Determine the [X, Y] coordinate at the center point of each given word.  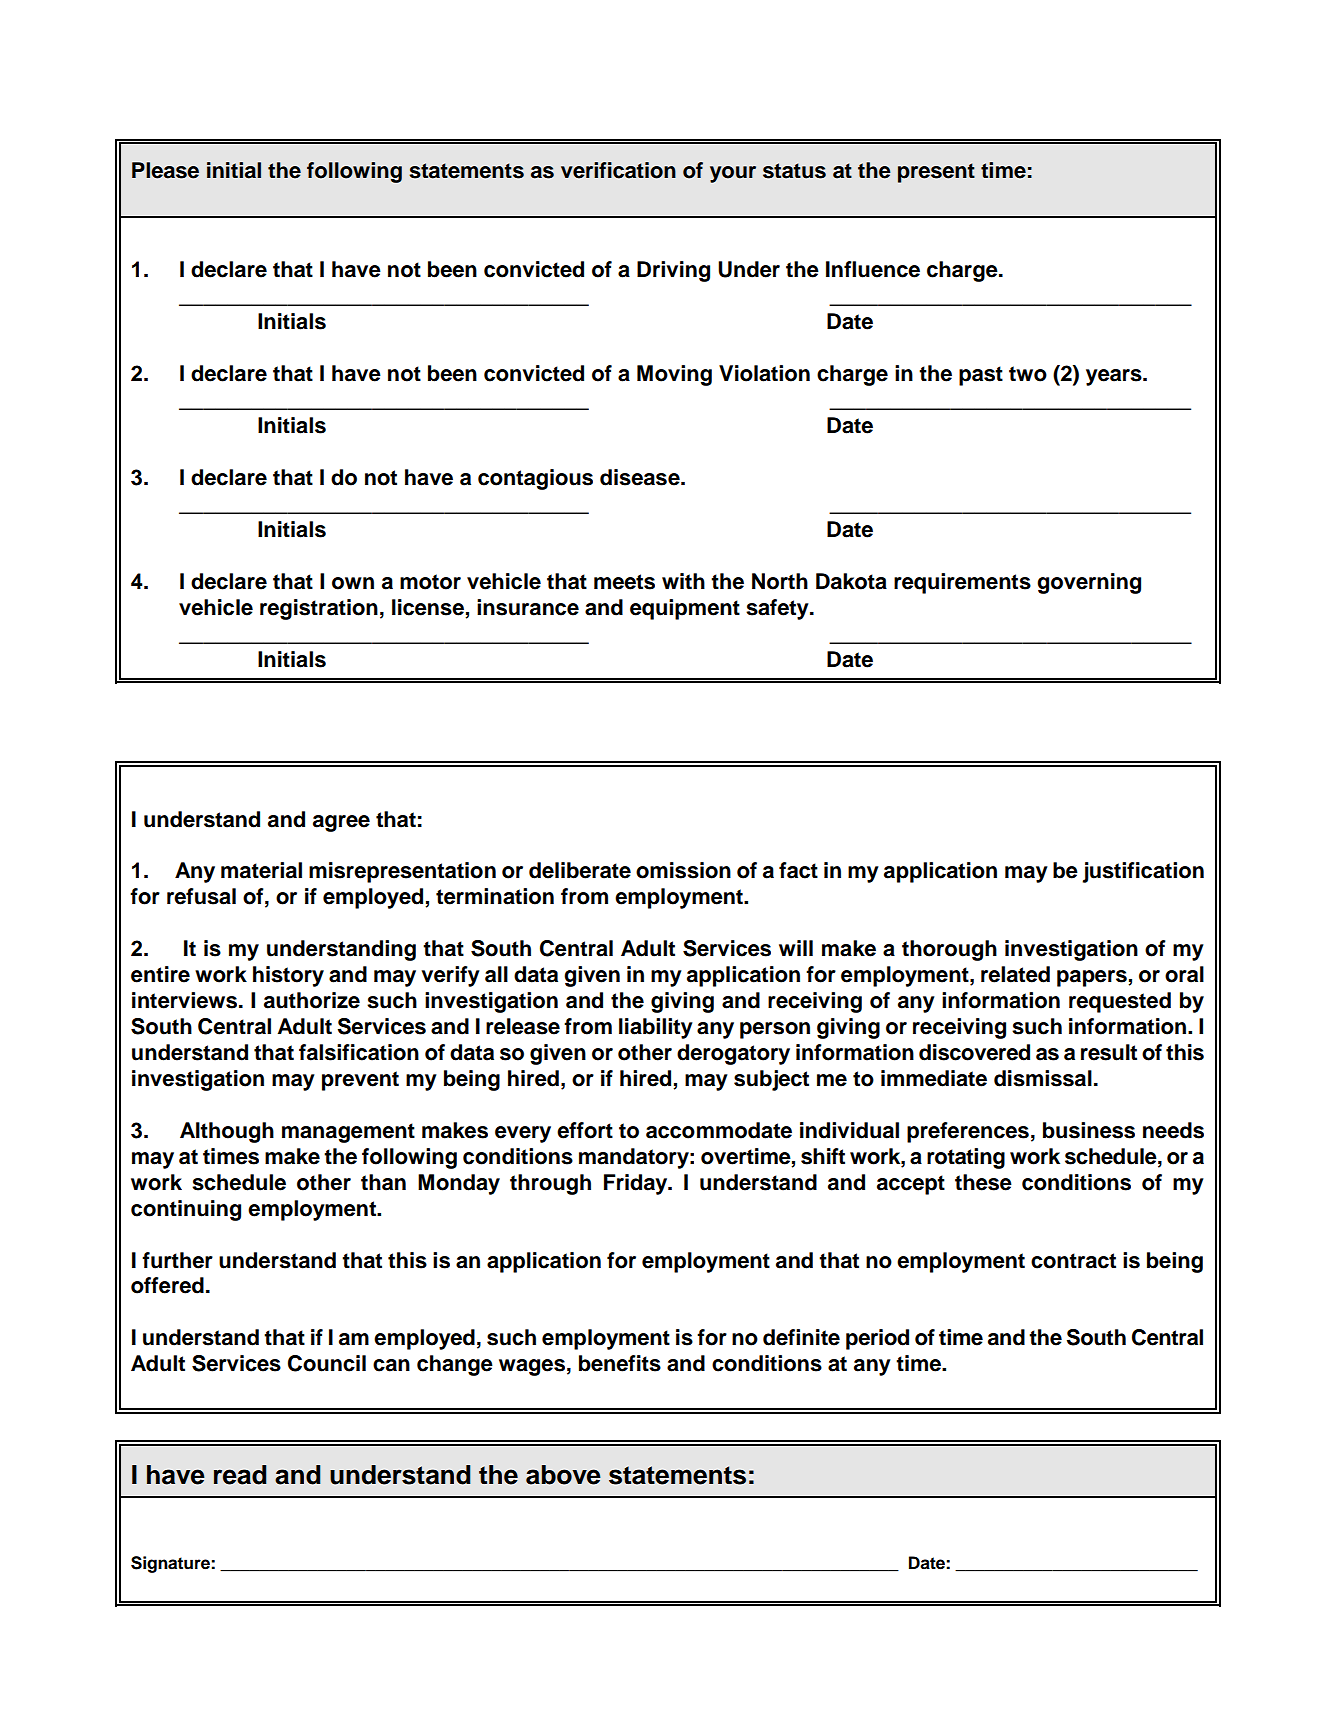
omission [683, 870]
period [877, 1339]
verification [618, 170]
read [240, 1475]
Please [165, 170]
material [261, 870]
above [563, 1475]
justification [1143, 872]
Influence [873, 269]
